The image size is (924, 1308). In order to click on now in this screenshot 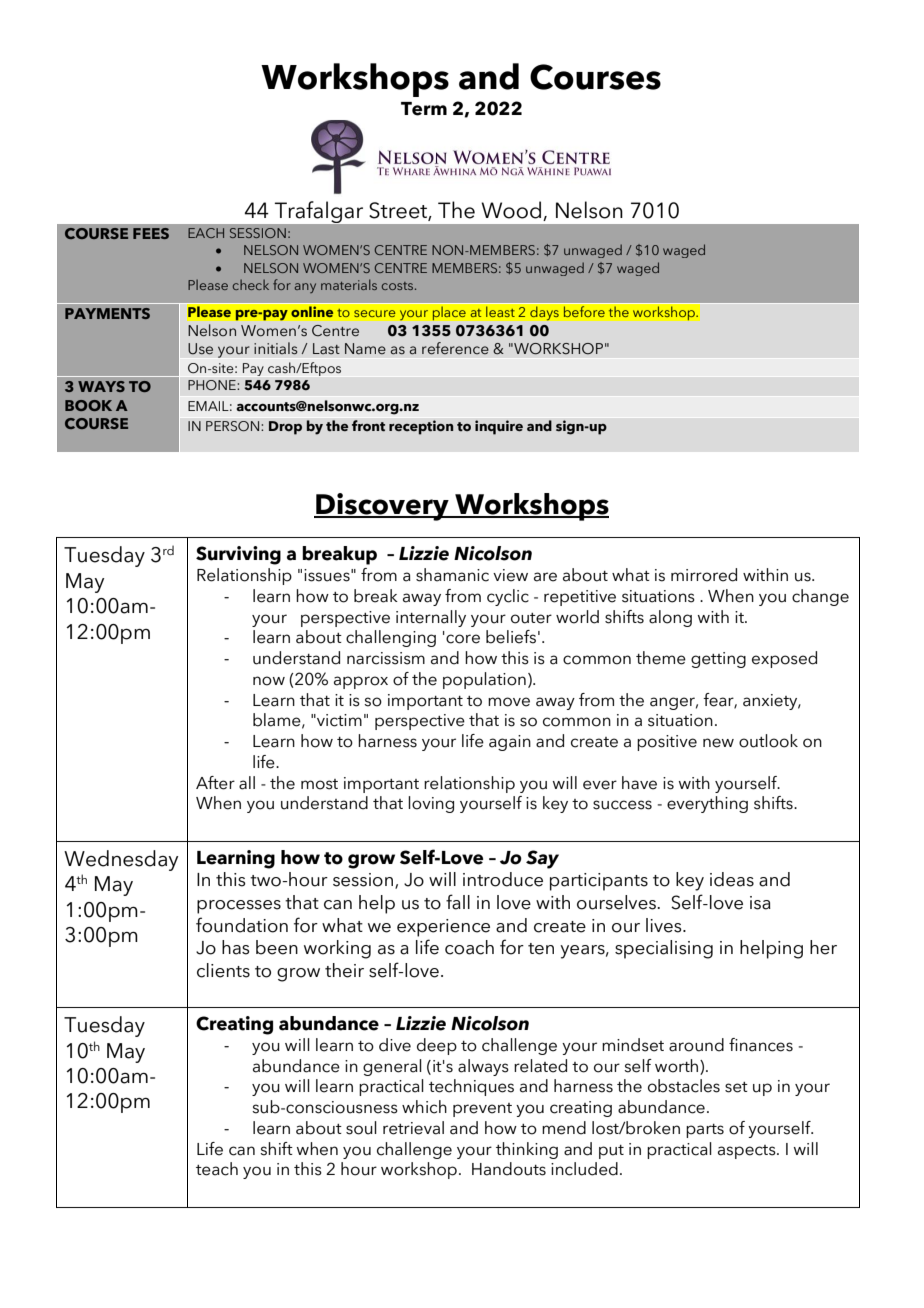, I will do `click(269, 681)`.
